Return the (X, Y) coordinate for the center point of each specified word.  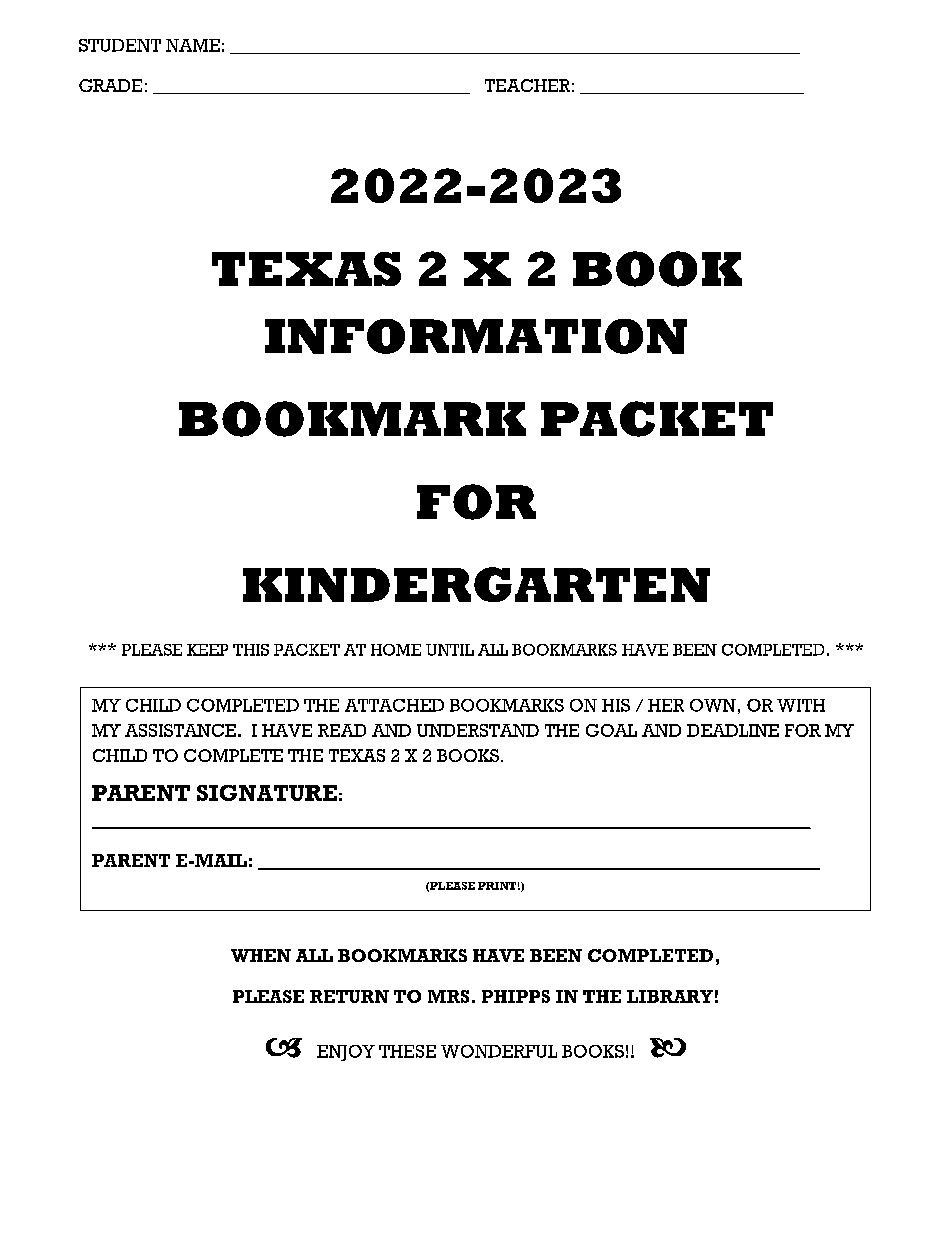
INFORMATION (476, 336)
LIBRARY (670, 996)
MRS (448, 996)
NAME (193, 45)
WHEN (261, 955)
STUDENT (120, 45)
